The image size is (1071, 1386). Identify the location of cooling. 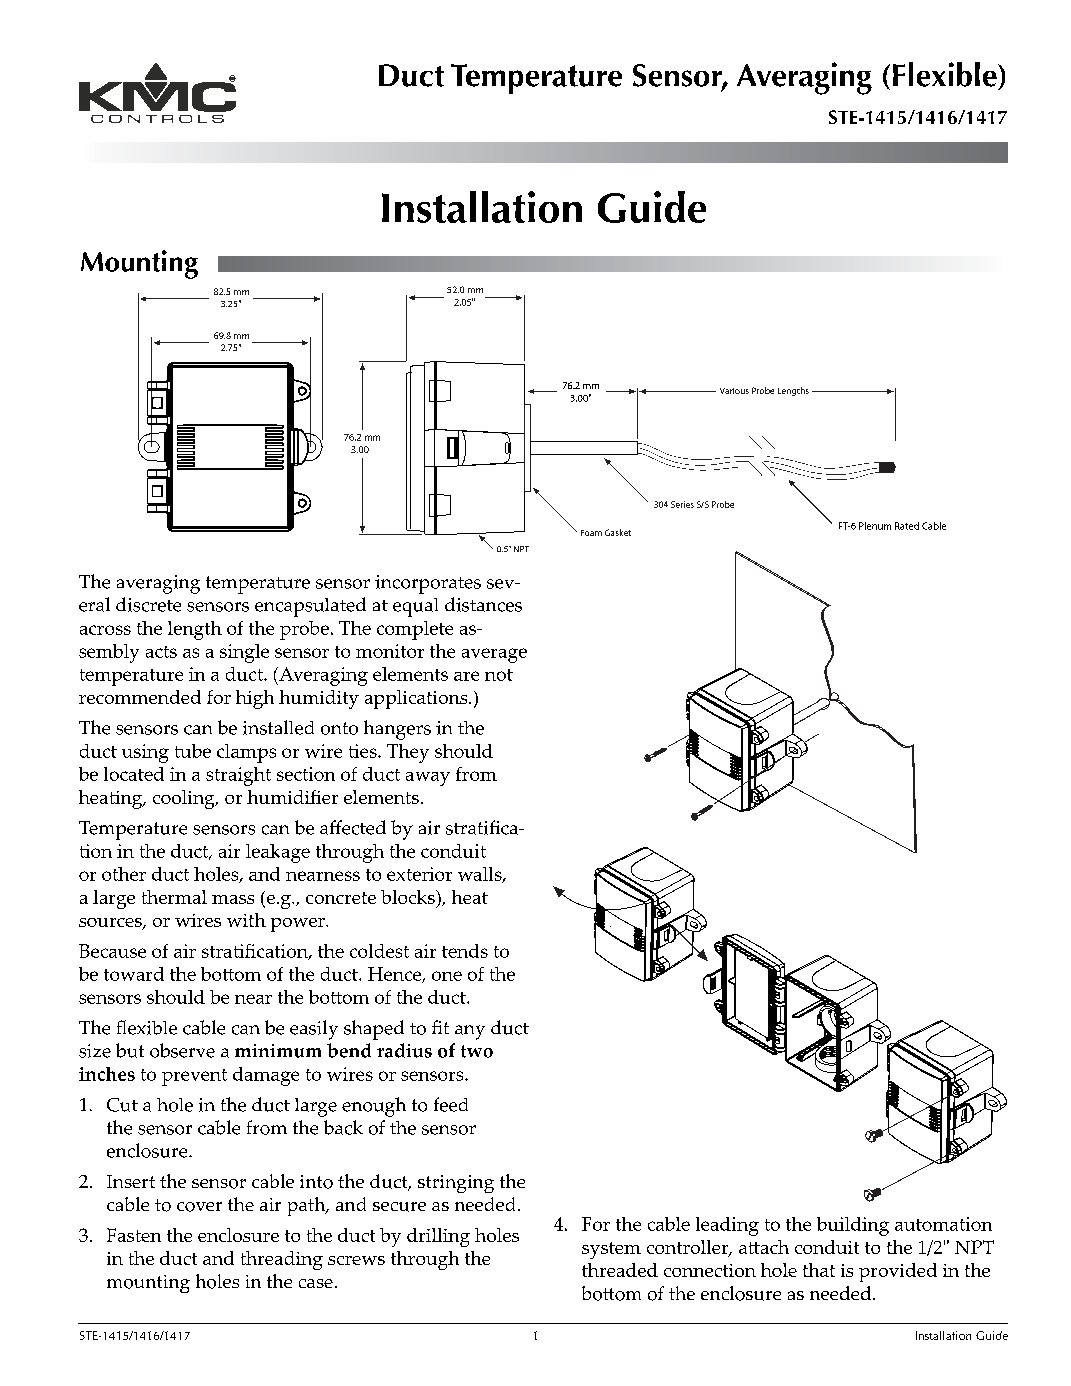
(185, 799).
